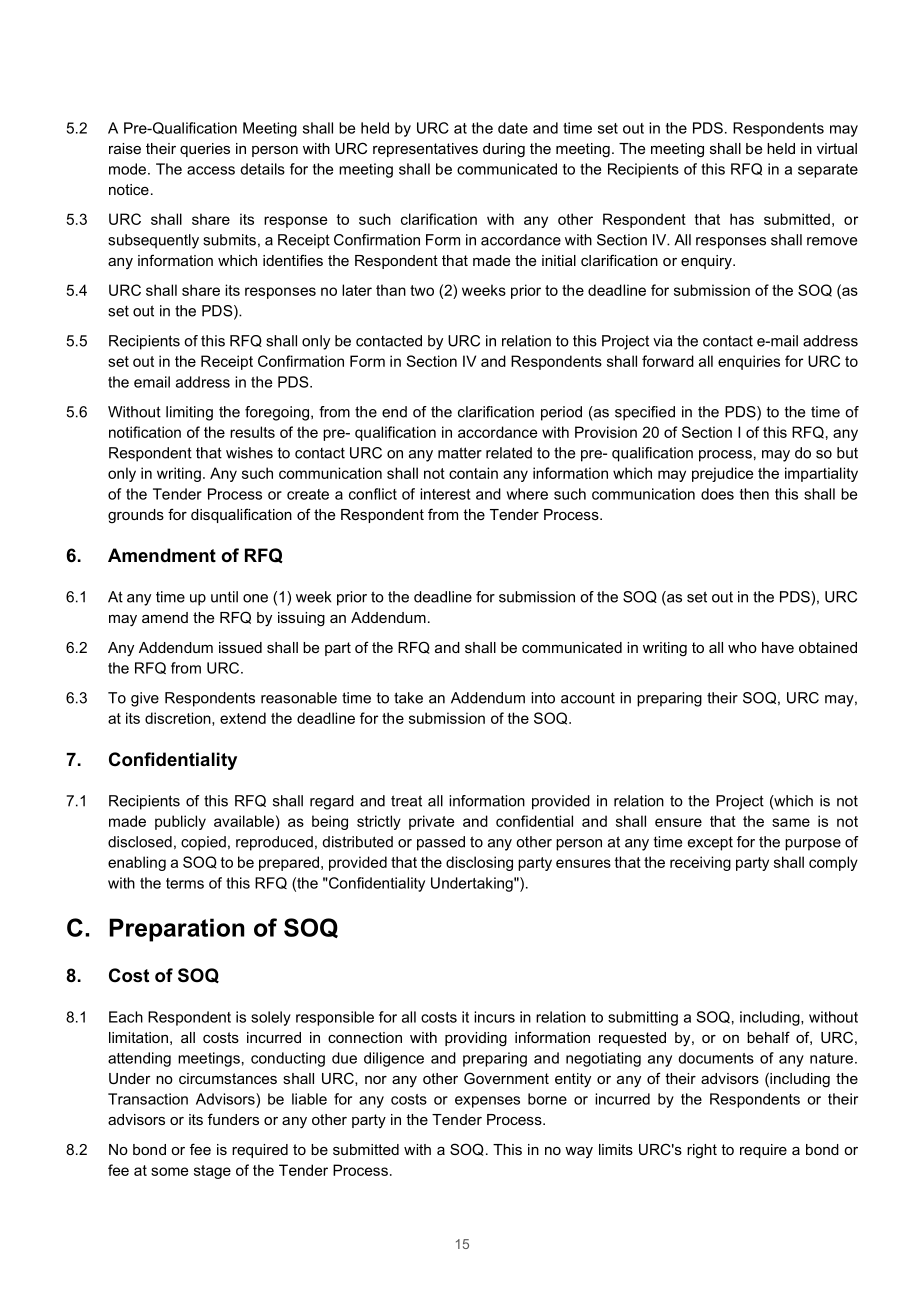 This page has height=1308, width=924. What do you see at coordinates (487, 1102) in the page?
I see `expenses` at bounding box center [487, 1102].
